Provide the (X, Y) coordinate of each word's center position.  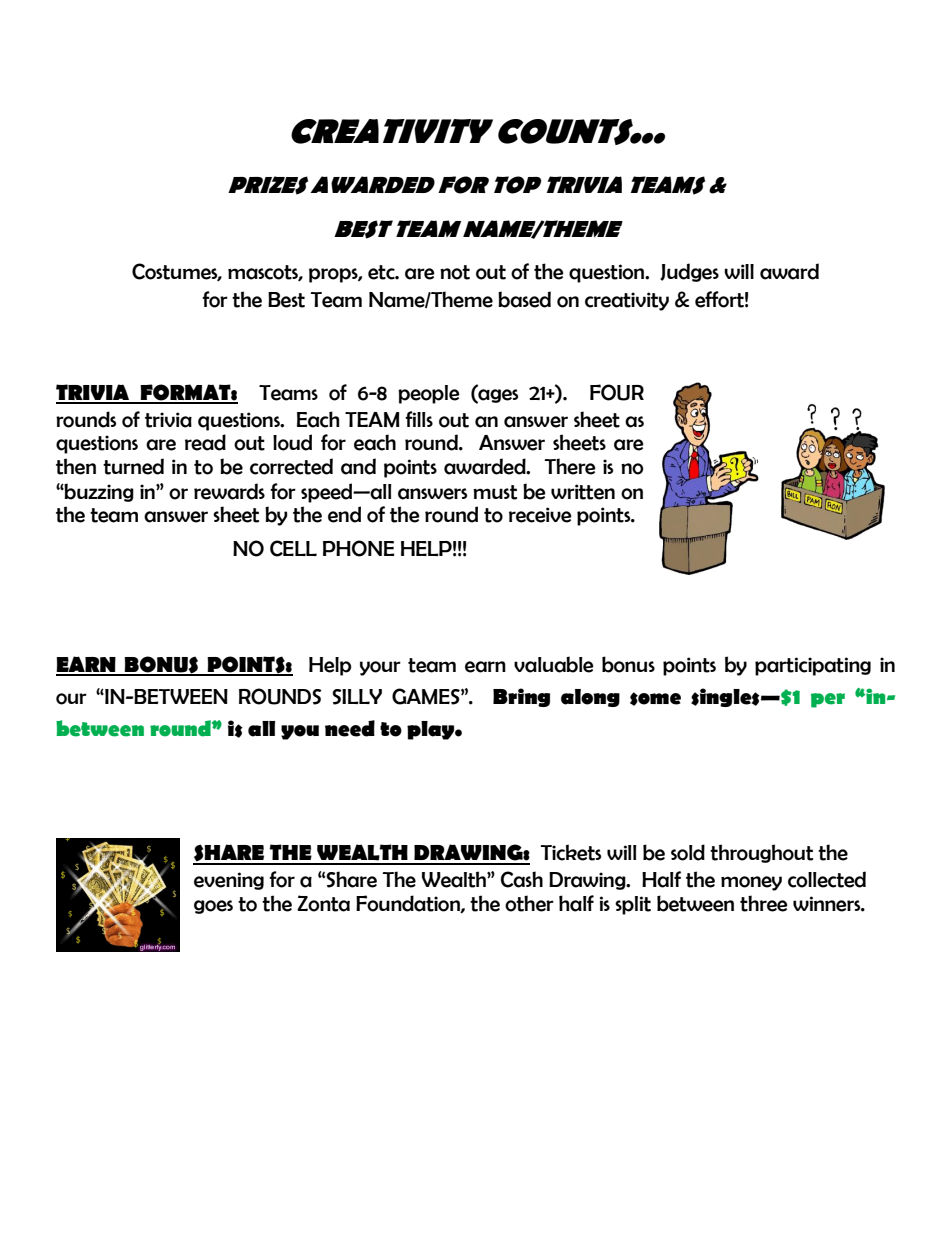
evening (229, 881)
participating (813, 666)
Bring (521, 697)
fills (419, 419)
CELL (293, 548)
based (524, 299)
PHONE (359, 548)
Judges (689, 272)
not (455, 272)
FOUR (617, 392)
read (205, 442)
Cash (522, 879)
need (350, 728)
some (655, 699)
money (751, 883)
